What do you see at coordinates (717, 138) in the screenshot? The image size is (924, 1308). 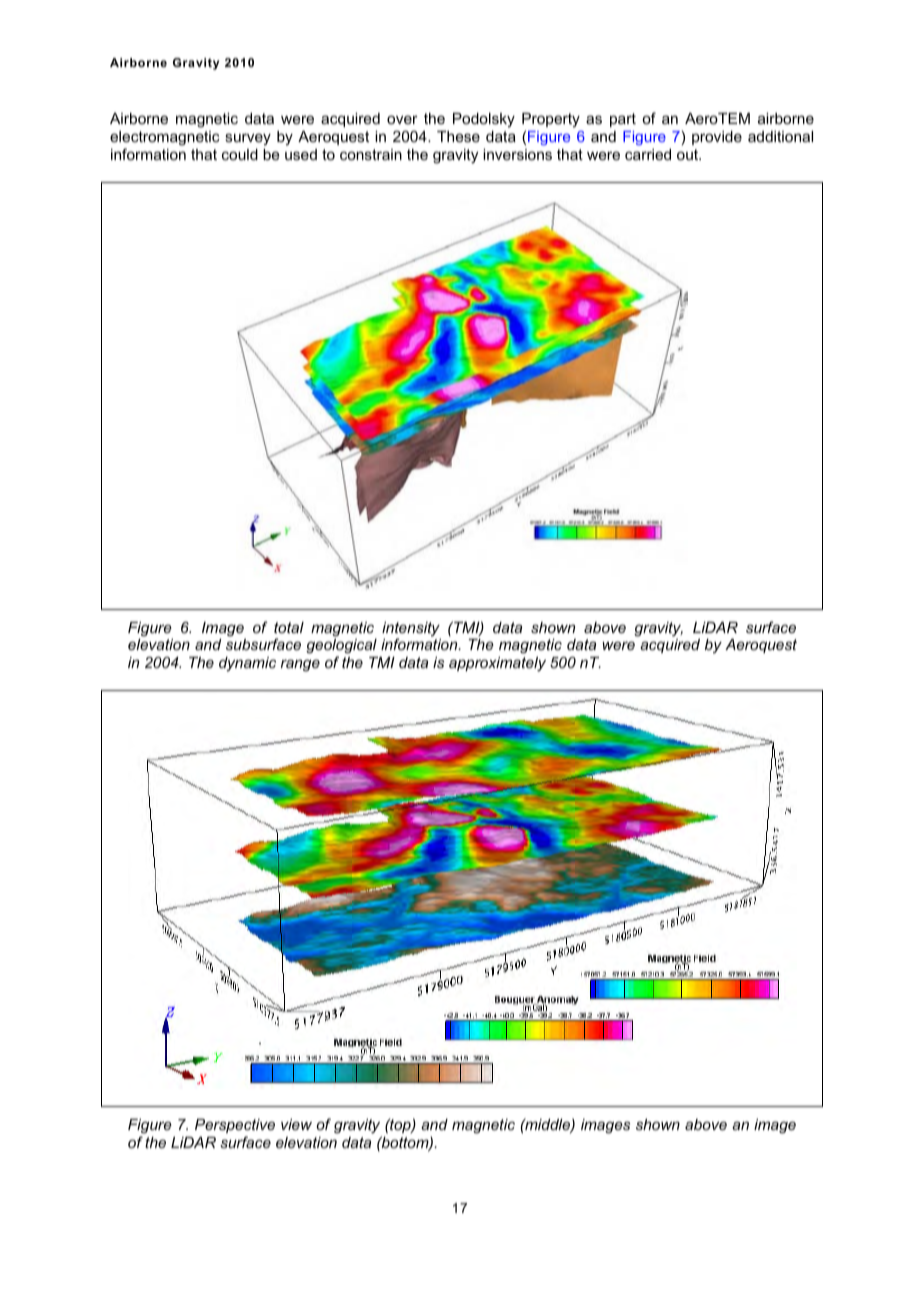 I see `provide` at bounding box center [717, 138].
